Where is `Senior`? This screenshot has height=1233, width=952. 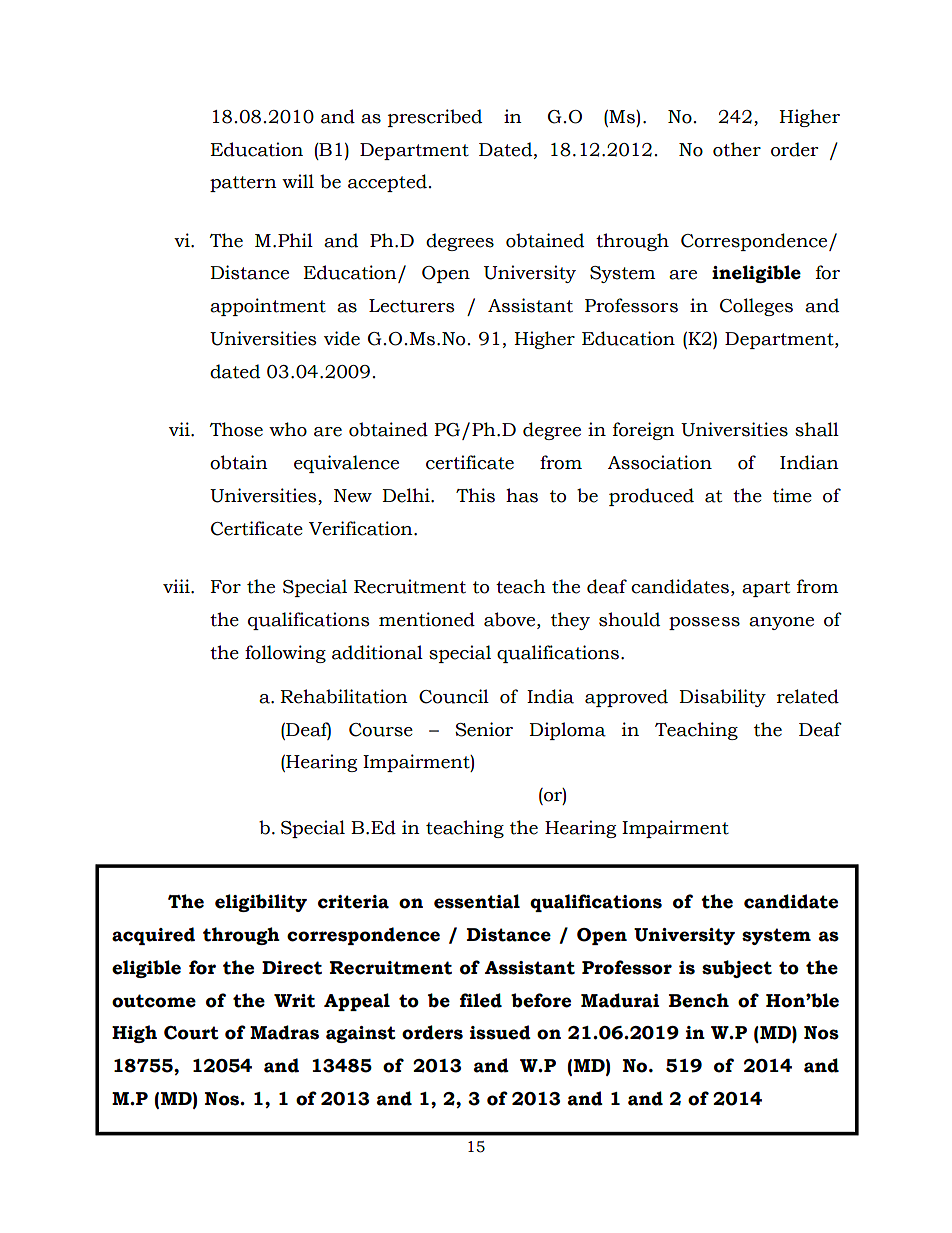
Senior is located at coordinates (484, 729).
